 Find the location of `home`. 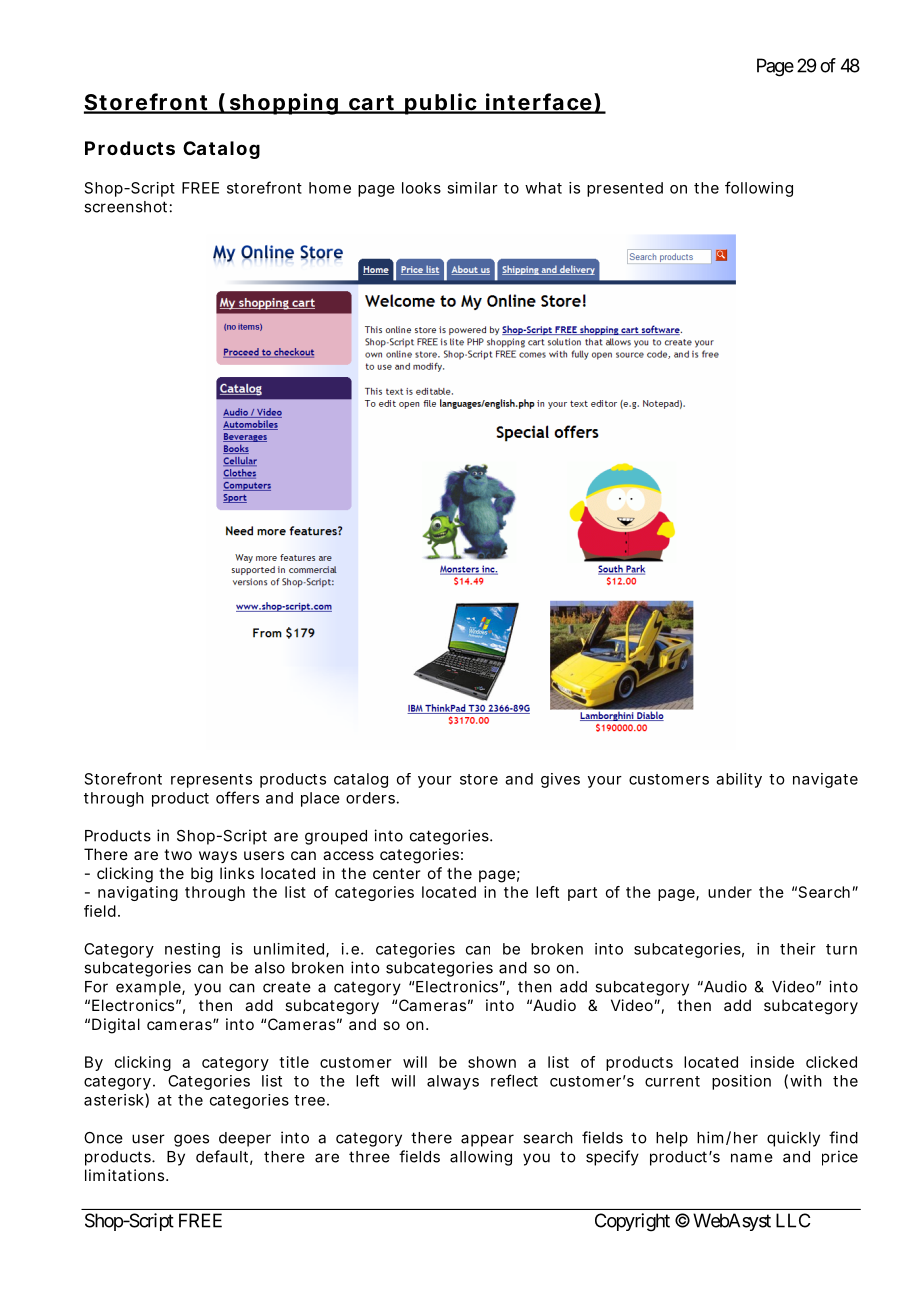

home is located at coordinates (330, 188).
